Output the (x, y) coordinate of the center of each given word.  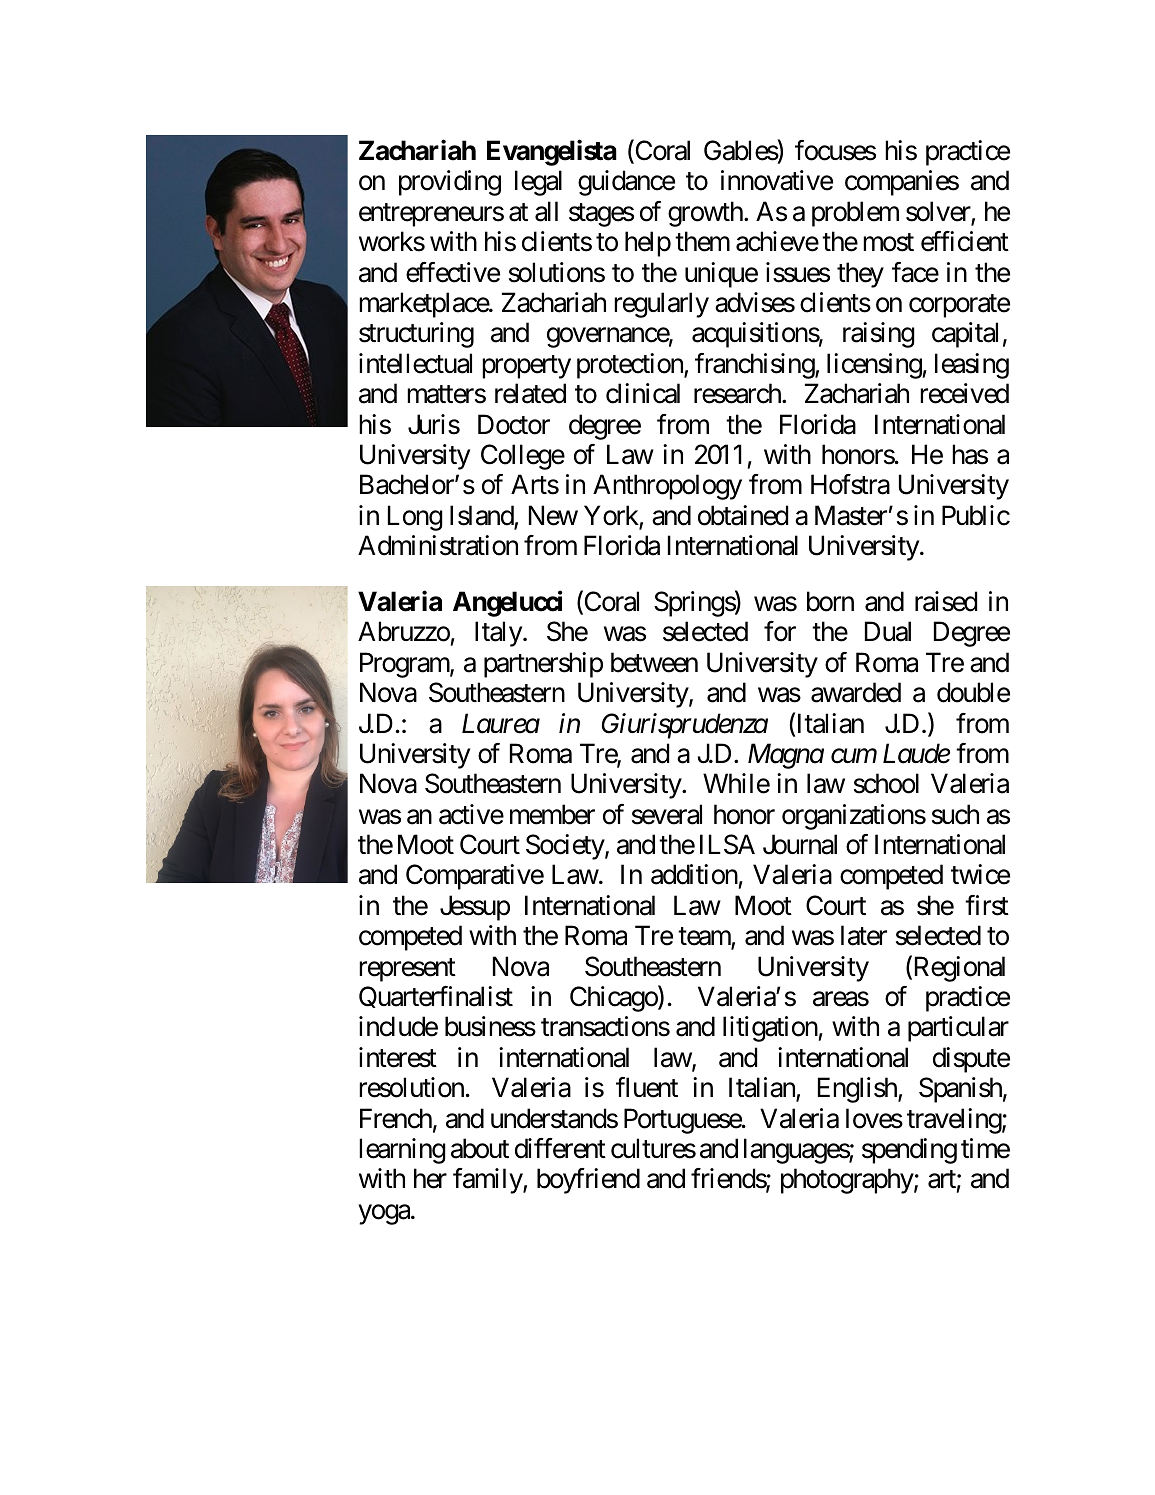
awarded (856, 692)
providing (450, 183)
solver (939, 212)
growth (706, 214)
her (430, 1178)
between (654, 662)
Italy (498, 634)
